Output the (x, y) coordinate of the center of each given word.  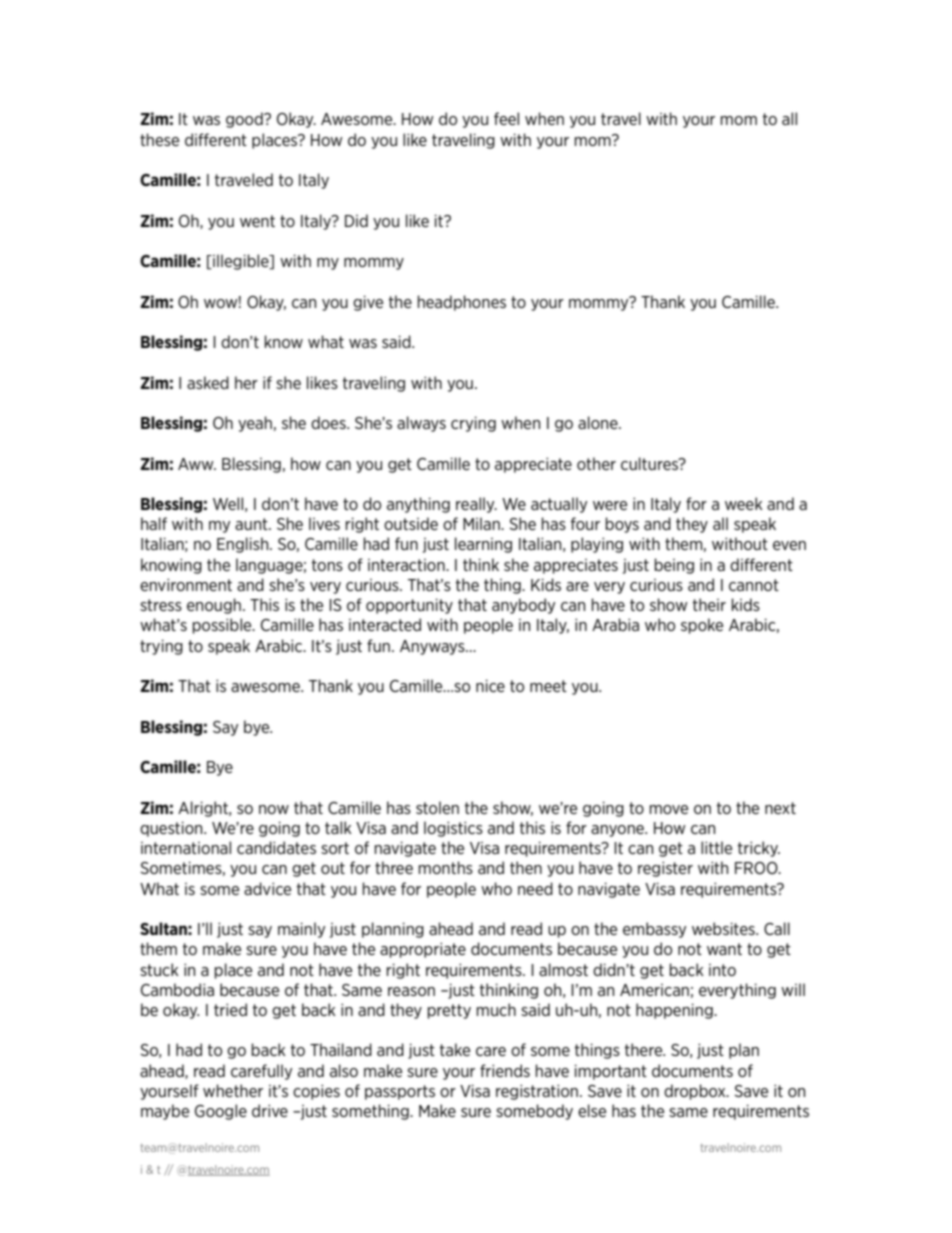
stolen (437, 807)
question (172, 829)
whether (233, 1090)
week (744, 503)
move (669, 809)
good (245, 120)
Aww (197, 464)
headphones (462, 303)
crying (473, 424)
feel (506, 118)
